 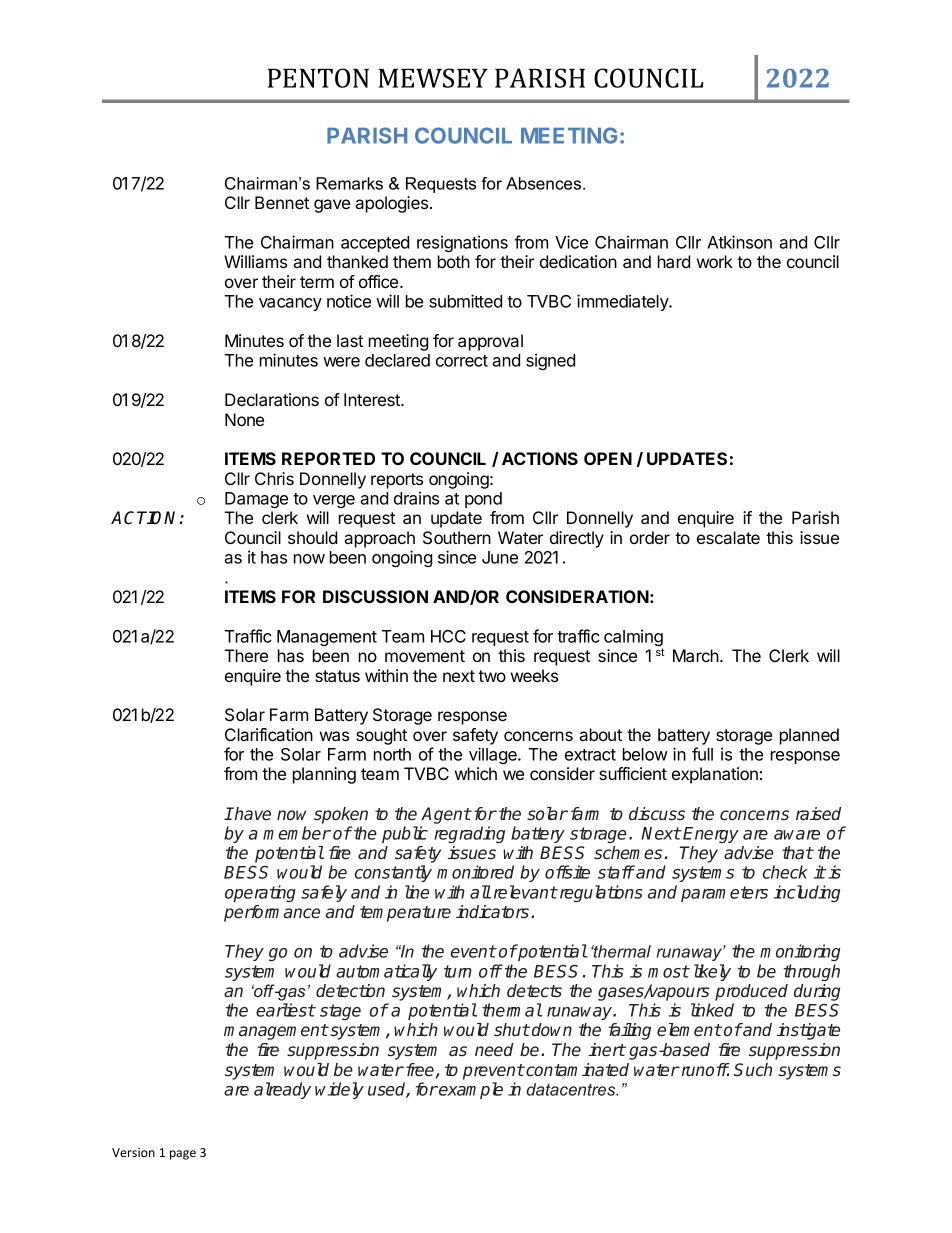 I want to click on OPEN, so click(x=608, y=458).
